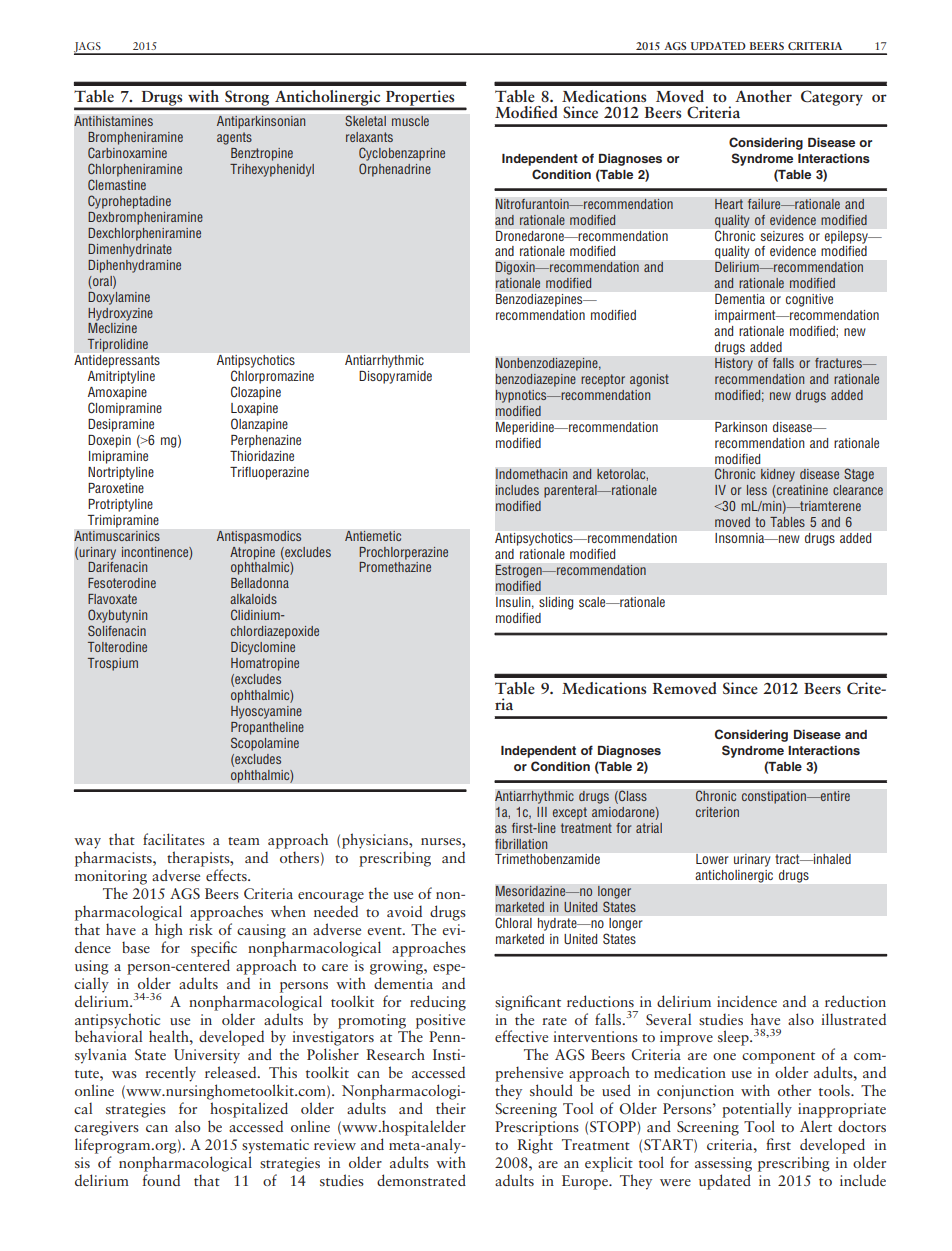 This screenshot has height=1251, width=952. Describe the element at coordinates (410, 121) in the screenshot. I see `muscle` at that location.
